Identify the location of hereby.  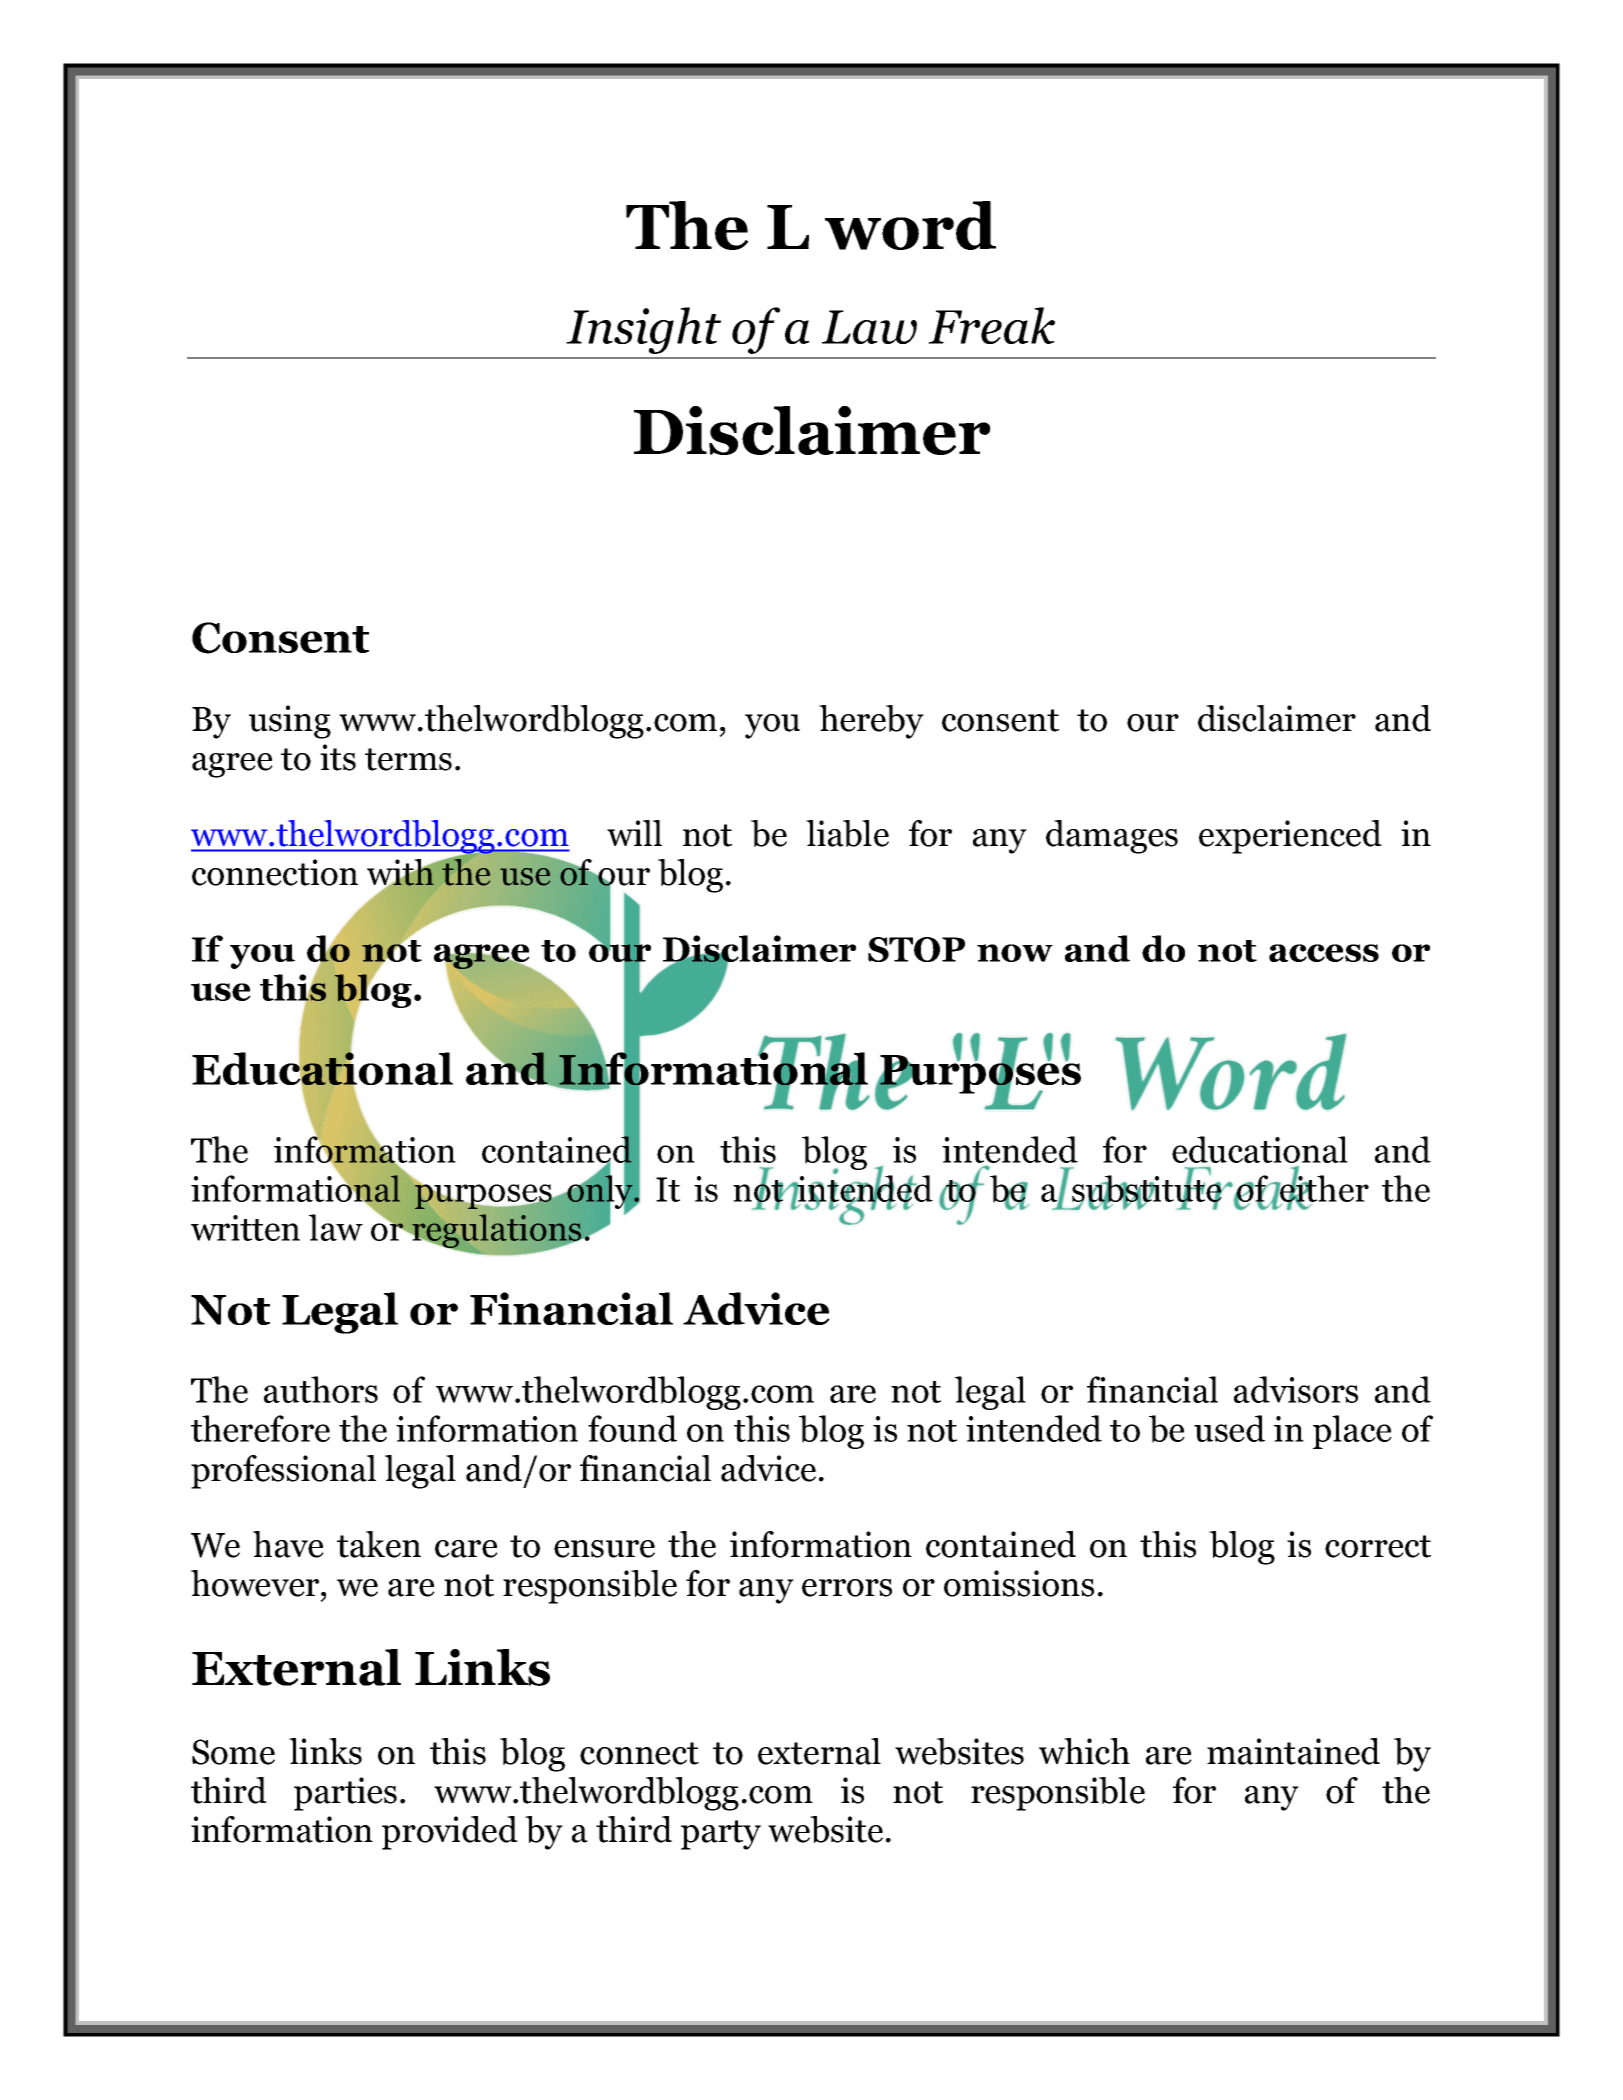
(871, 722).
